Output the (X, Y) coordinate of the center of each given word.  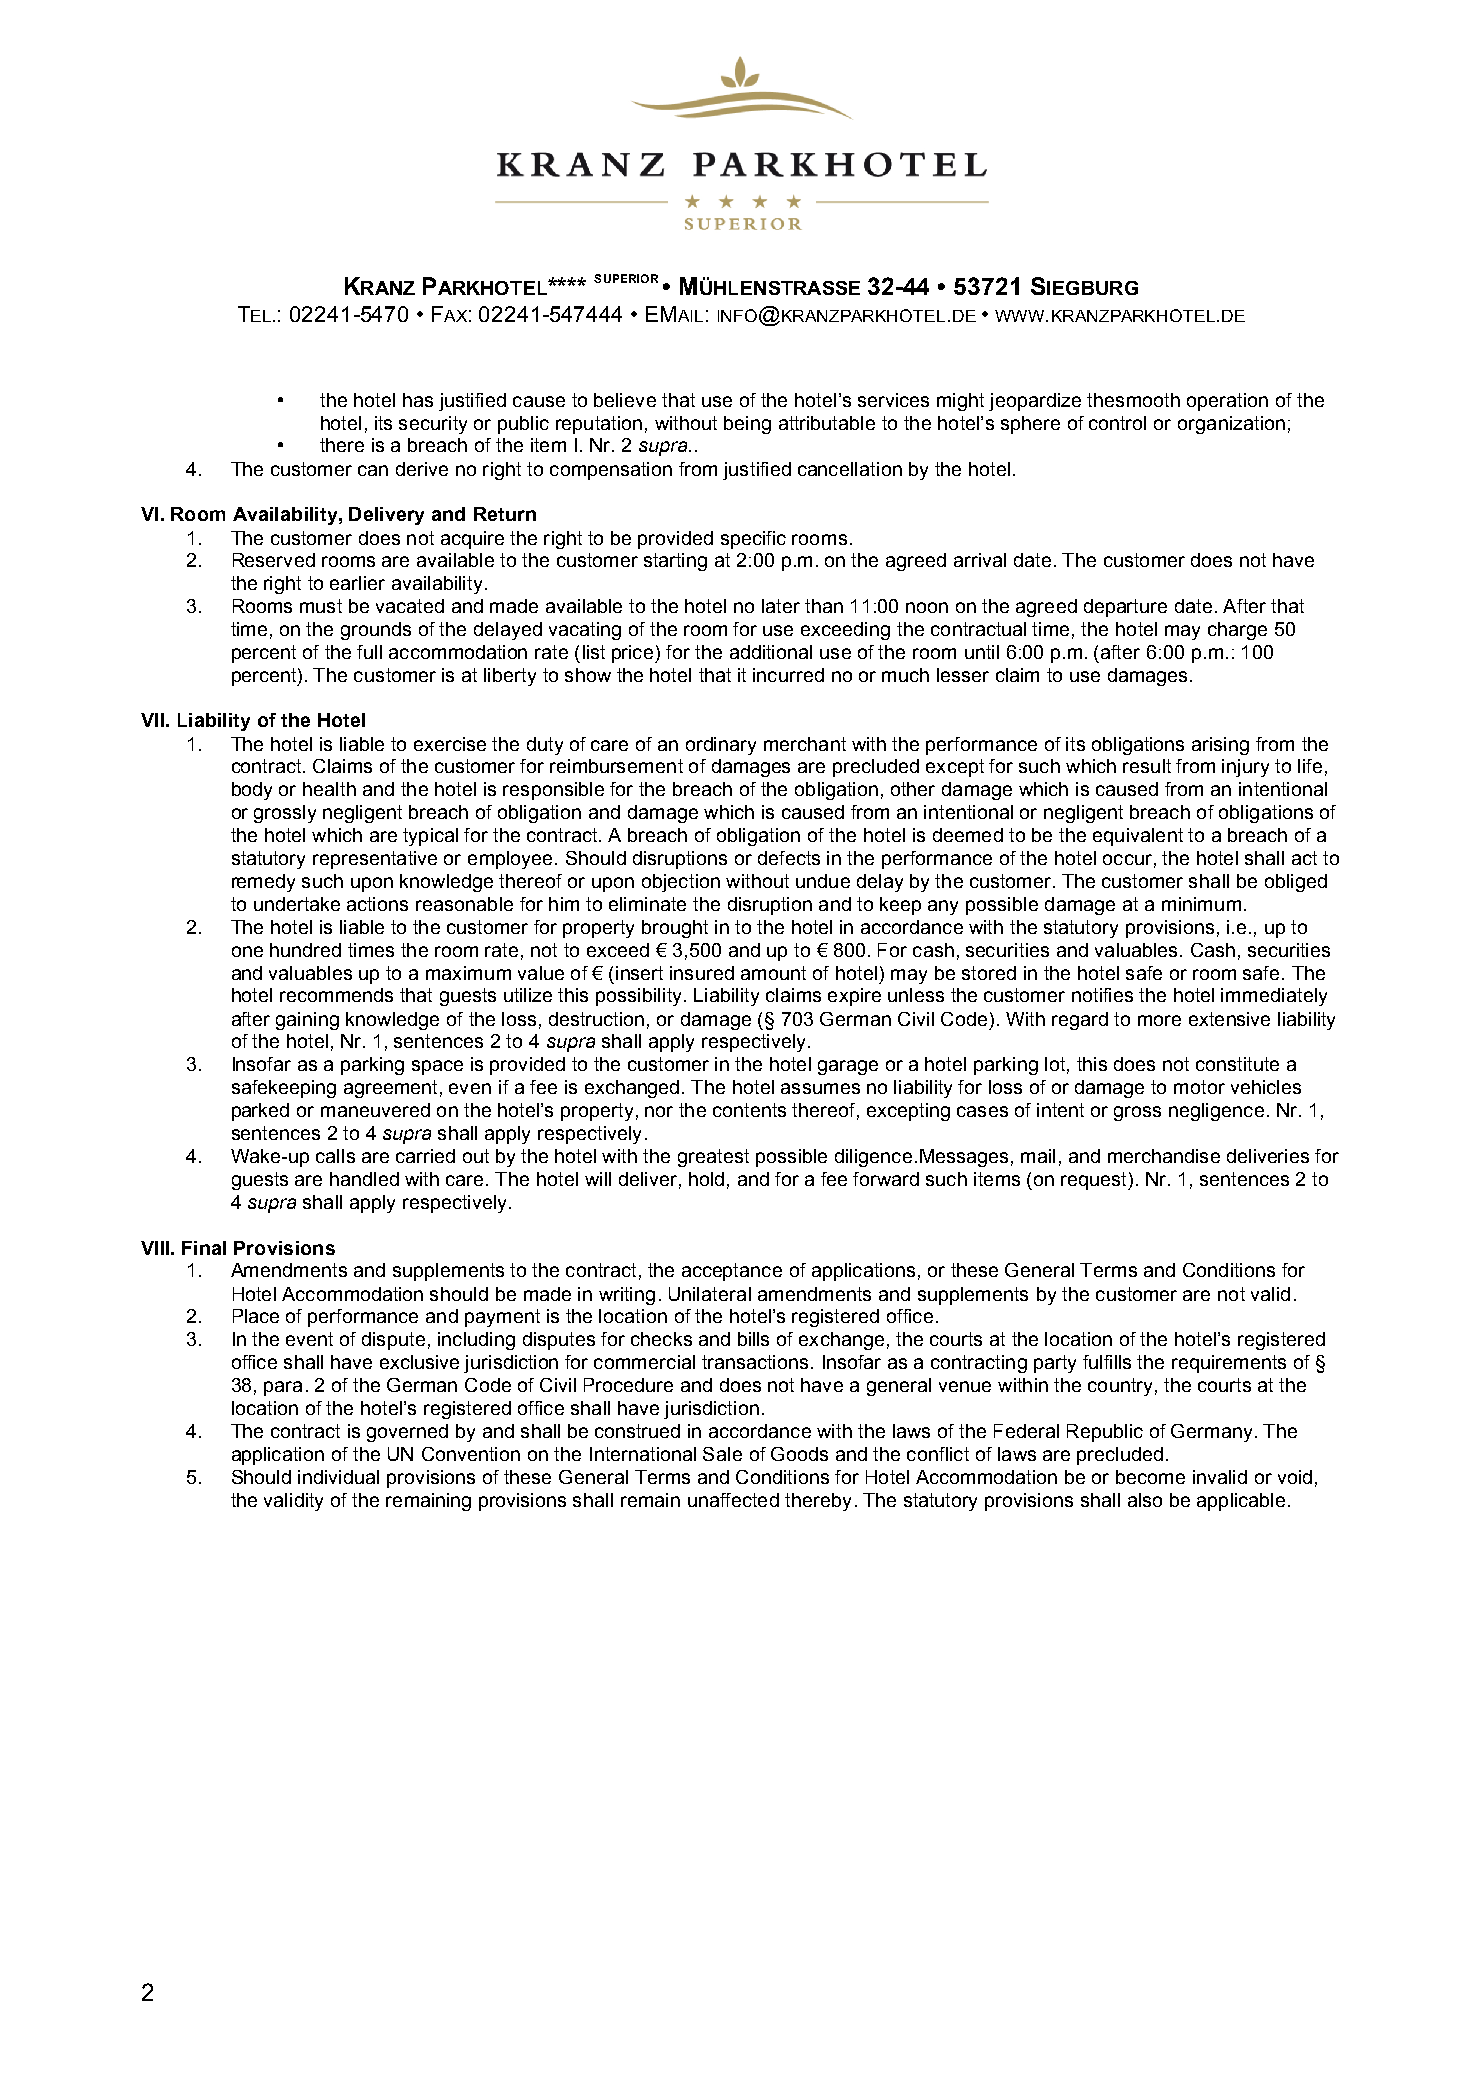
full (369, 652)
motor (1199, 1087)
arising (1220, 746)
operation (1227, 402)
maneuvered (375, 1110)
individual (338, 1477)
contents (749, 1110)
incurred (788, 675)
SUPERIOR (626, 278)
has (418, 400)
